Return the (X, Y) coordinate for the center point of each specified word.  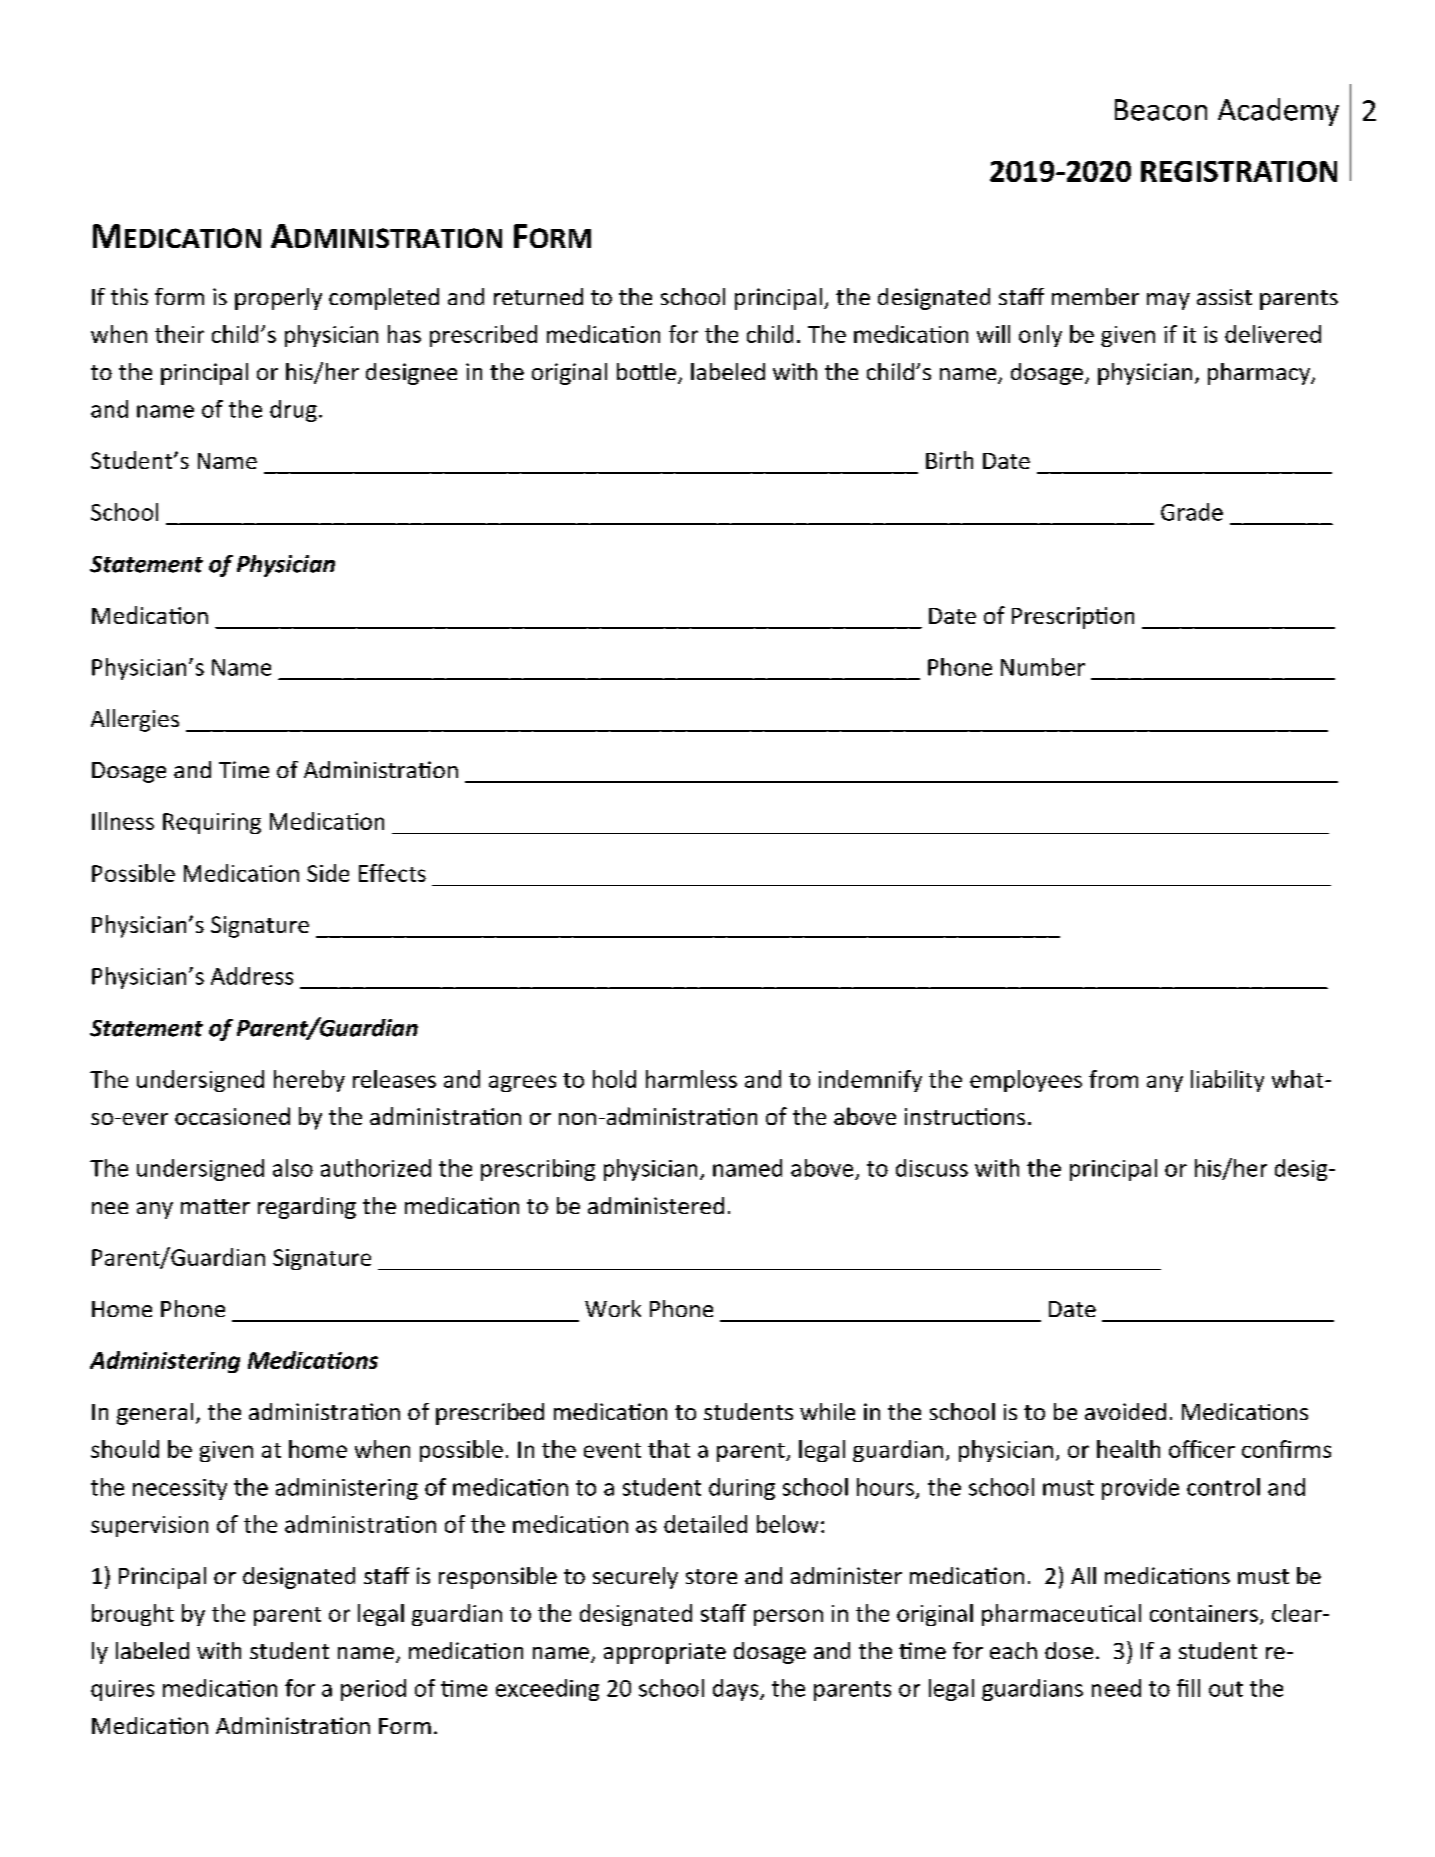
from (1113, 1079)
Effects (392, 873)
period (373, 1690)
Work (613, 1308)
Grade (1192, 512)
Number (1043, 667)
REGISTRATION (1239, 171)
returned (538, 296)
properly (278, 299)
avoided (1125, 1411)
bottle (646, 371)
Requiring (212, 823)
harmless (691, 1079)
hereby (309, 1081)
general (155, 1414)
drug (293, 411)
